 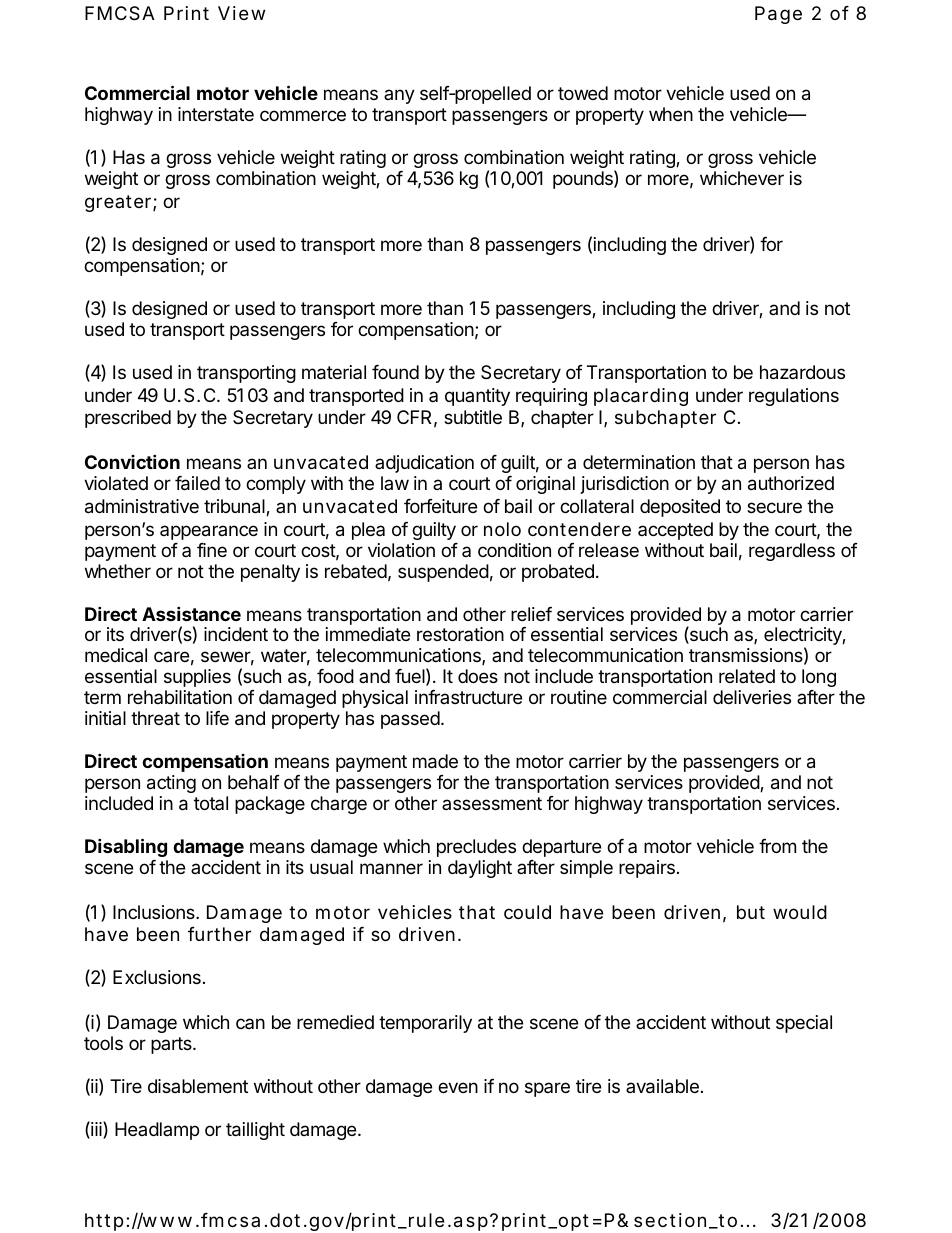 What do you see at coordinates (172, 1045) in the document?
I see `parts` at bounding box center [172, 1045].
